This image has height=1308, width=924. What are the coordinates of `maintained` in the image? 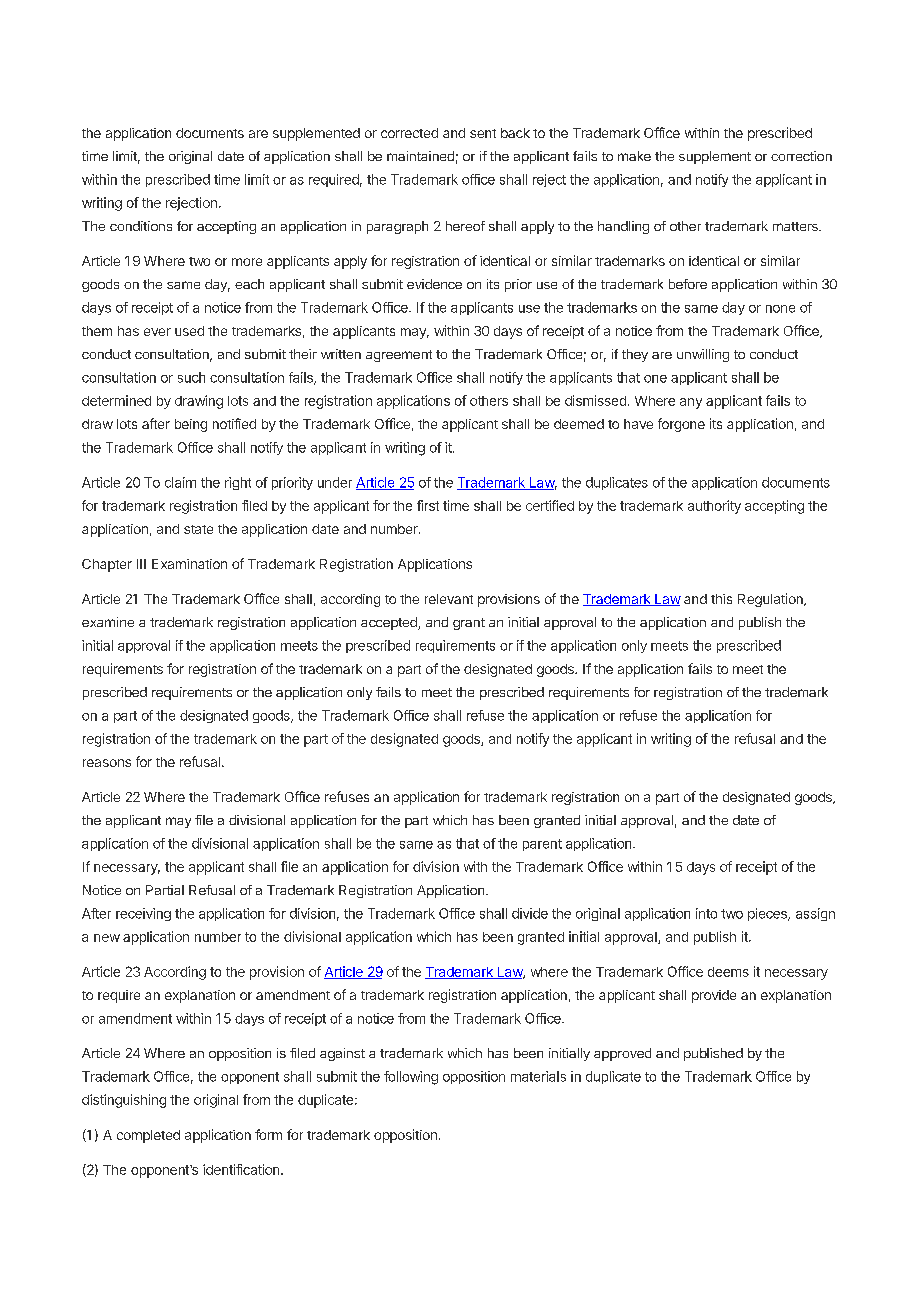 It's located at (420, 156).
